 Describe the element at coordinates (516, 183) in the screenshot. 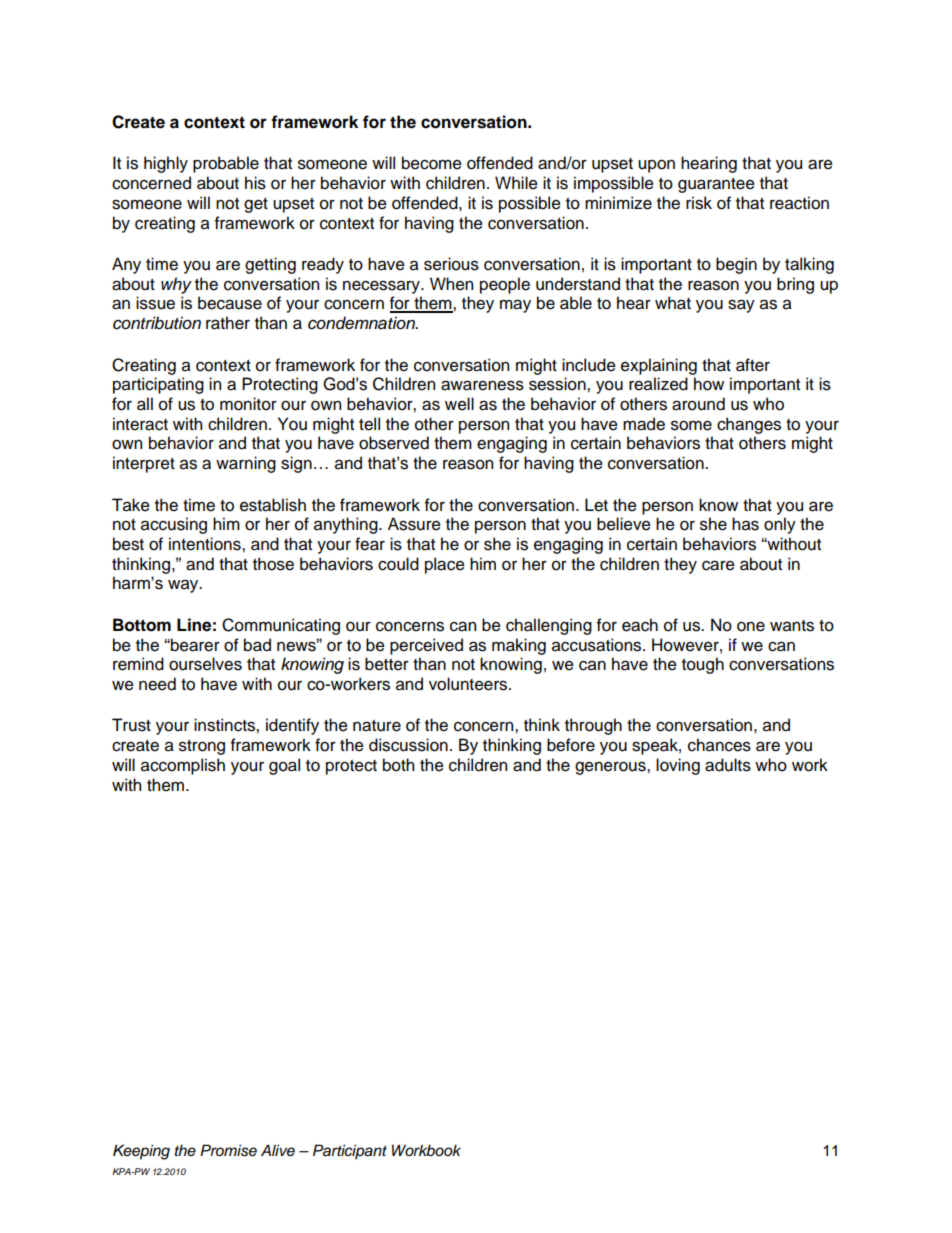

I see `While` at that location.
